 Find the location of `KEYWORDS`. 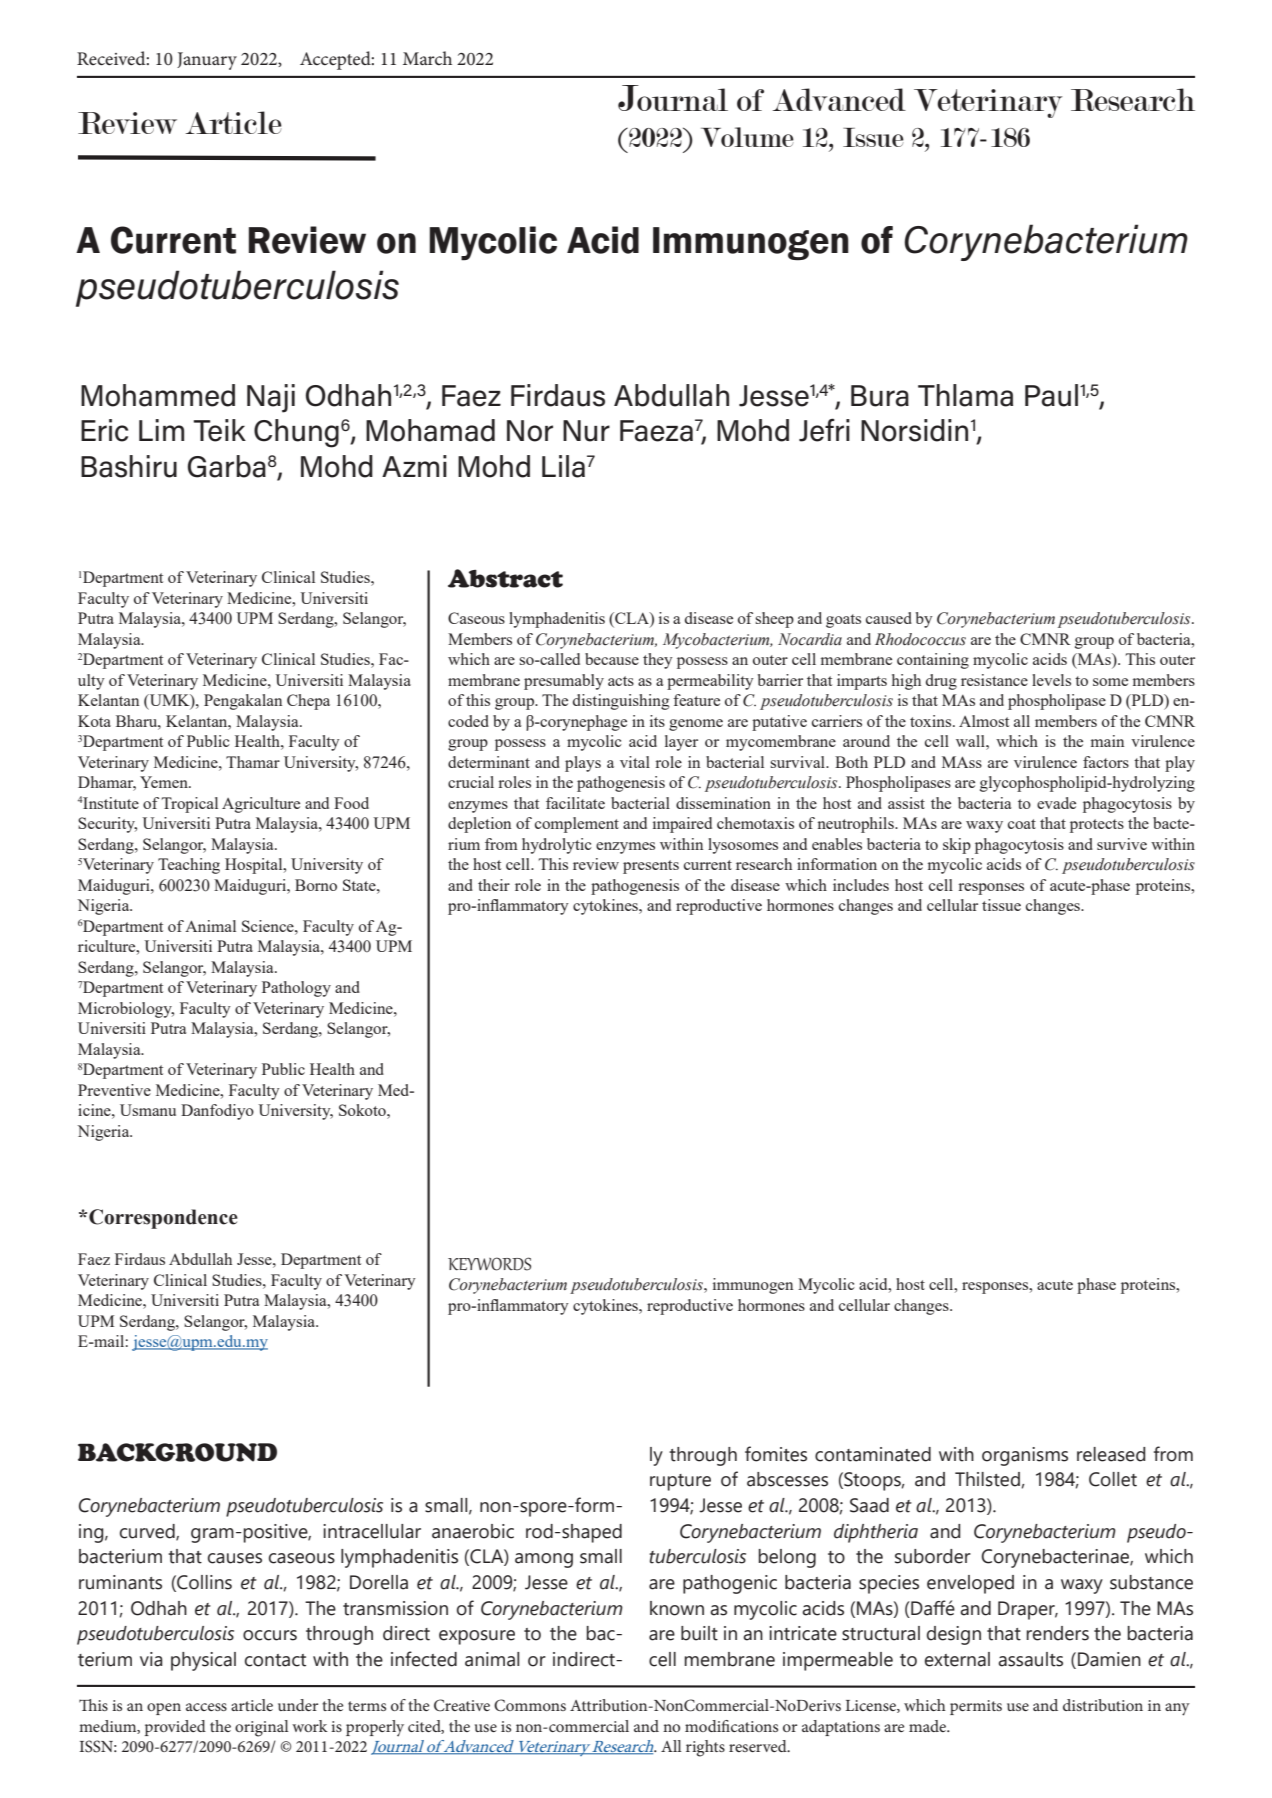

KEYWORDS is located at coordinates (489, 1264).
